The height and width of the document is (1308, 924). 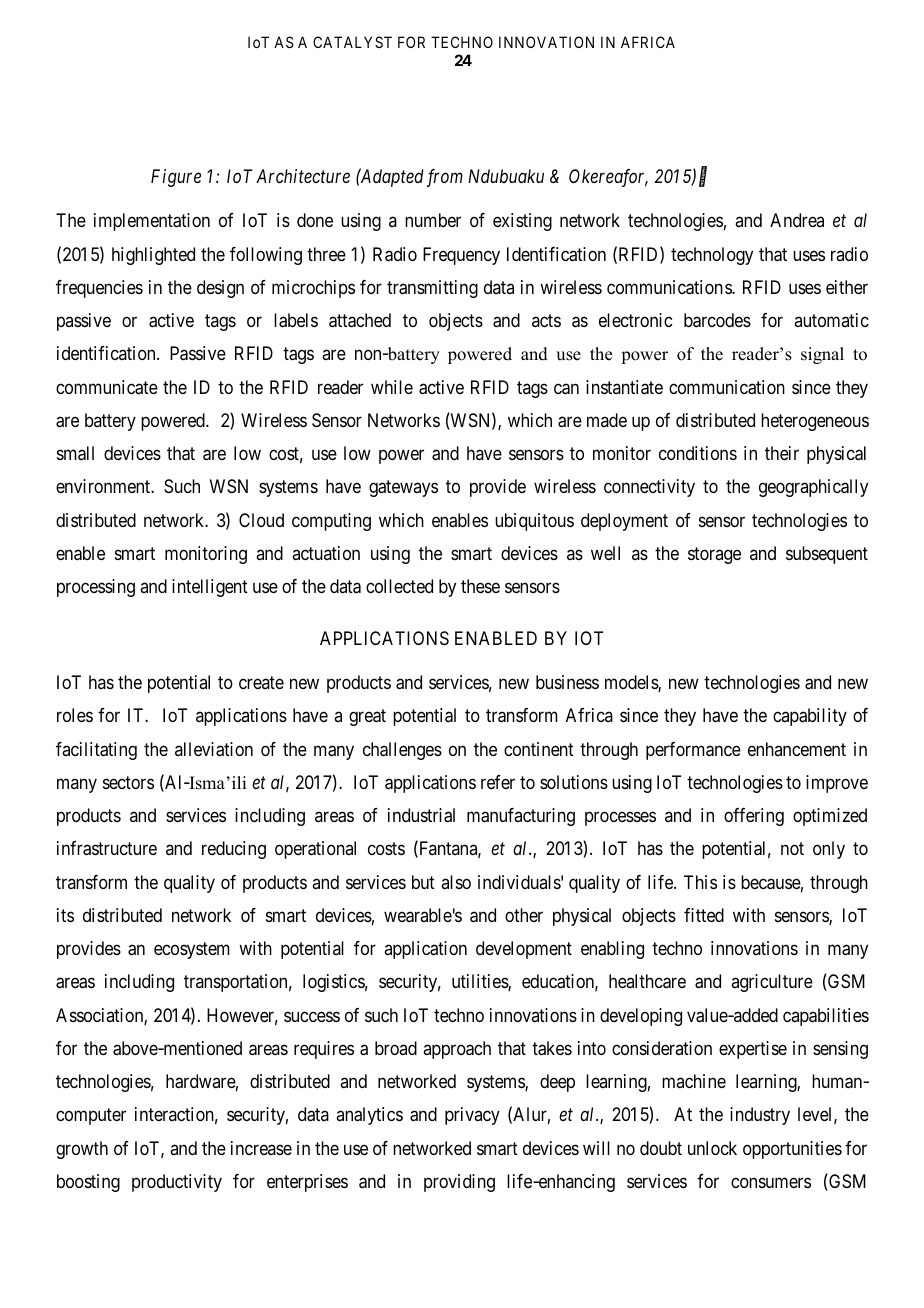 I want to click on providing, so click(x=459, y=1183).
